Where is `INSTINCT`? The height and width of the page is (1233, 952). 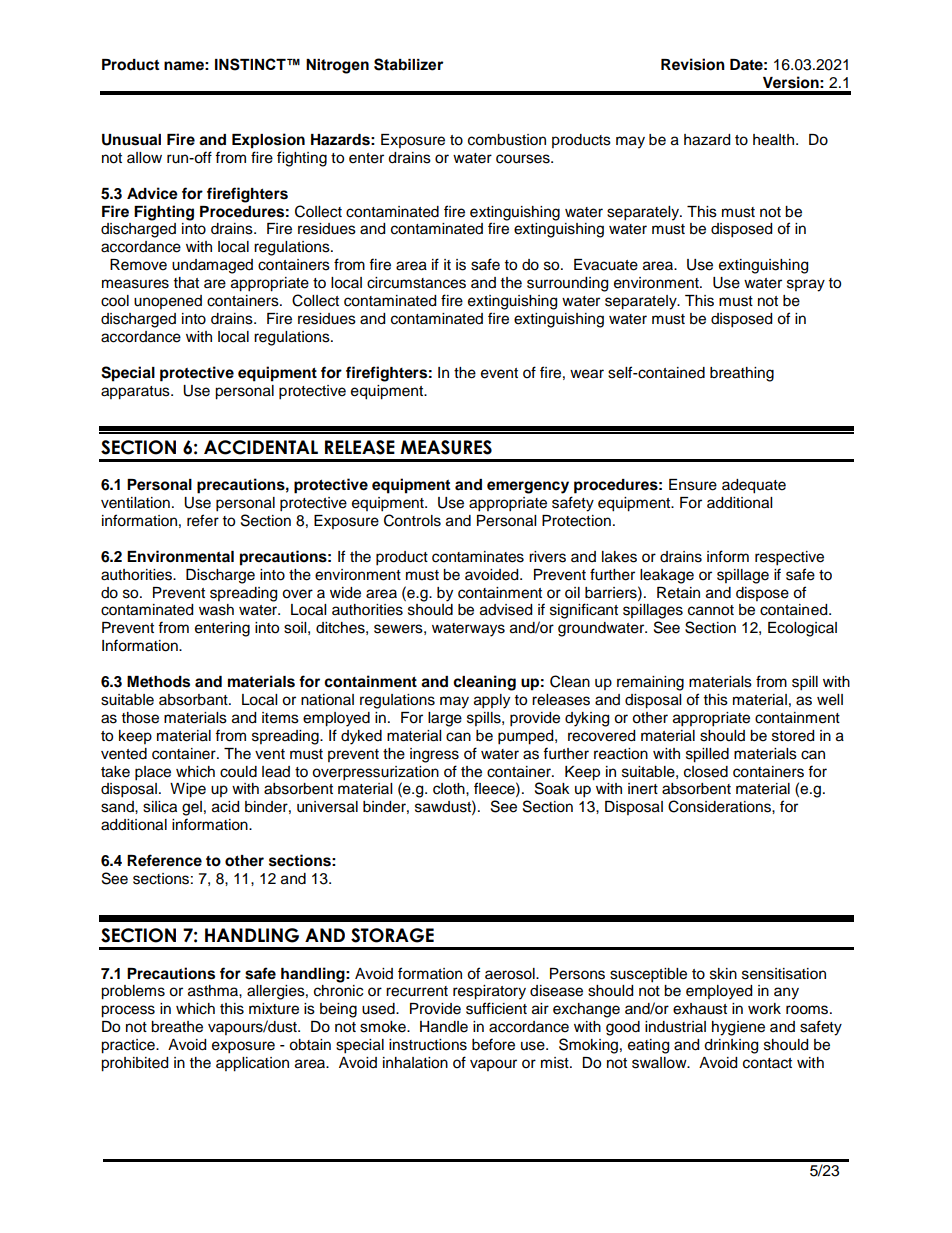
INSTINCT is located at coordinates (251, 64).
